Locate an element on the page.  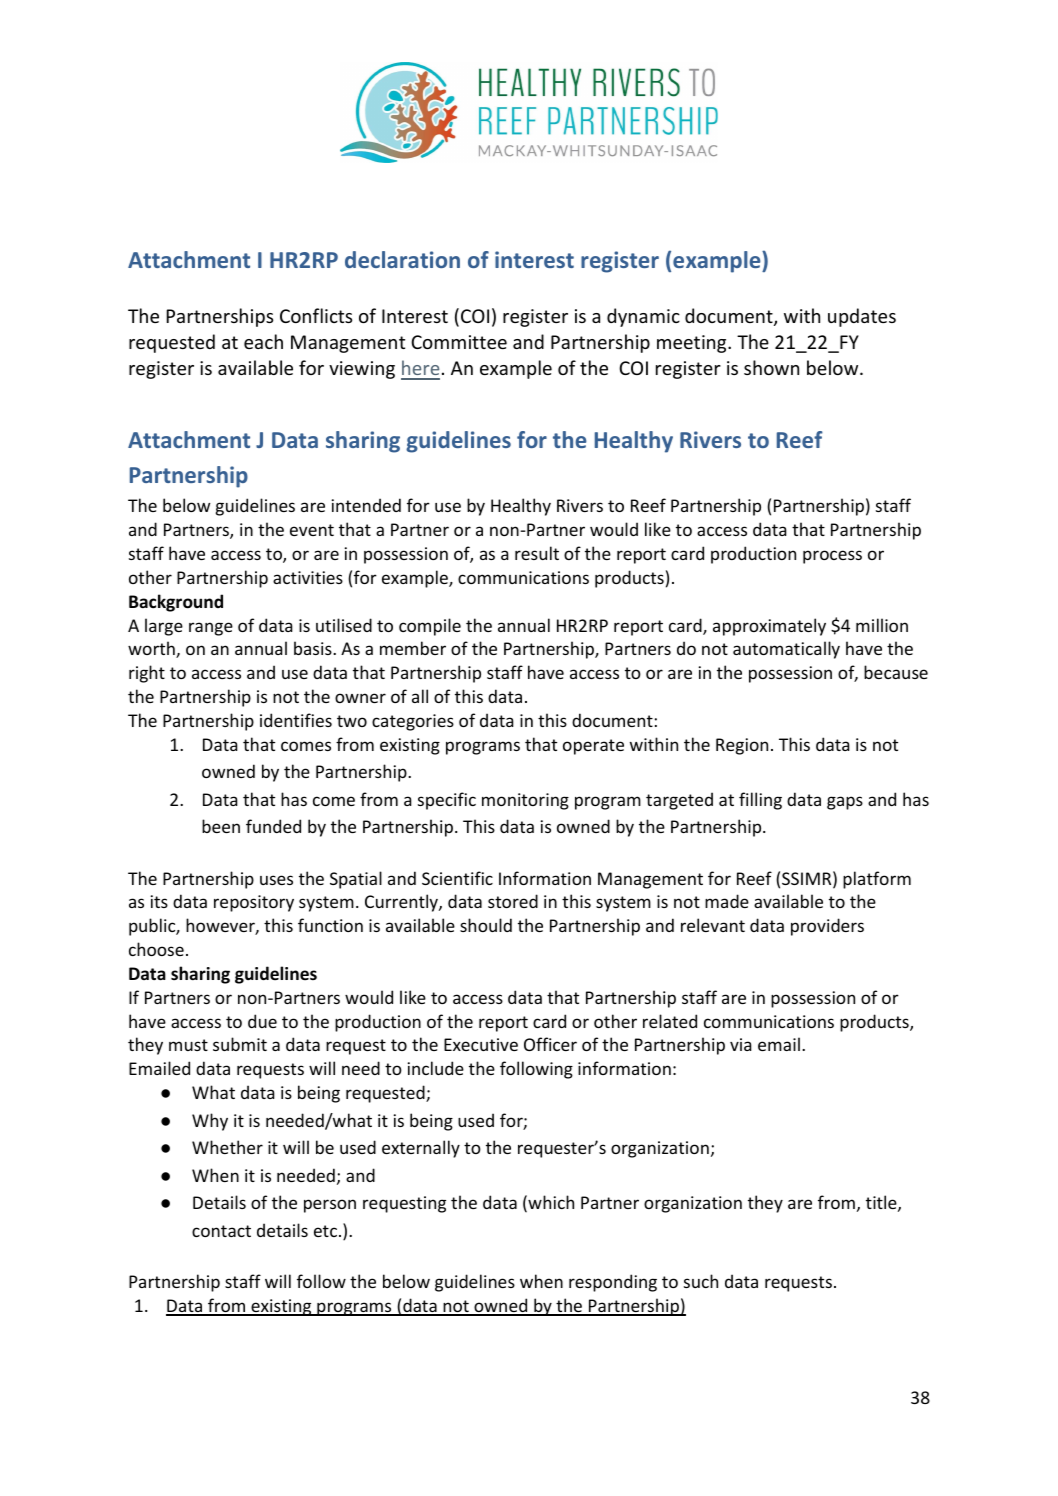
gaps is located at coordinates (845, 803).
